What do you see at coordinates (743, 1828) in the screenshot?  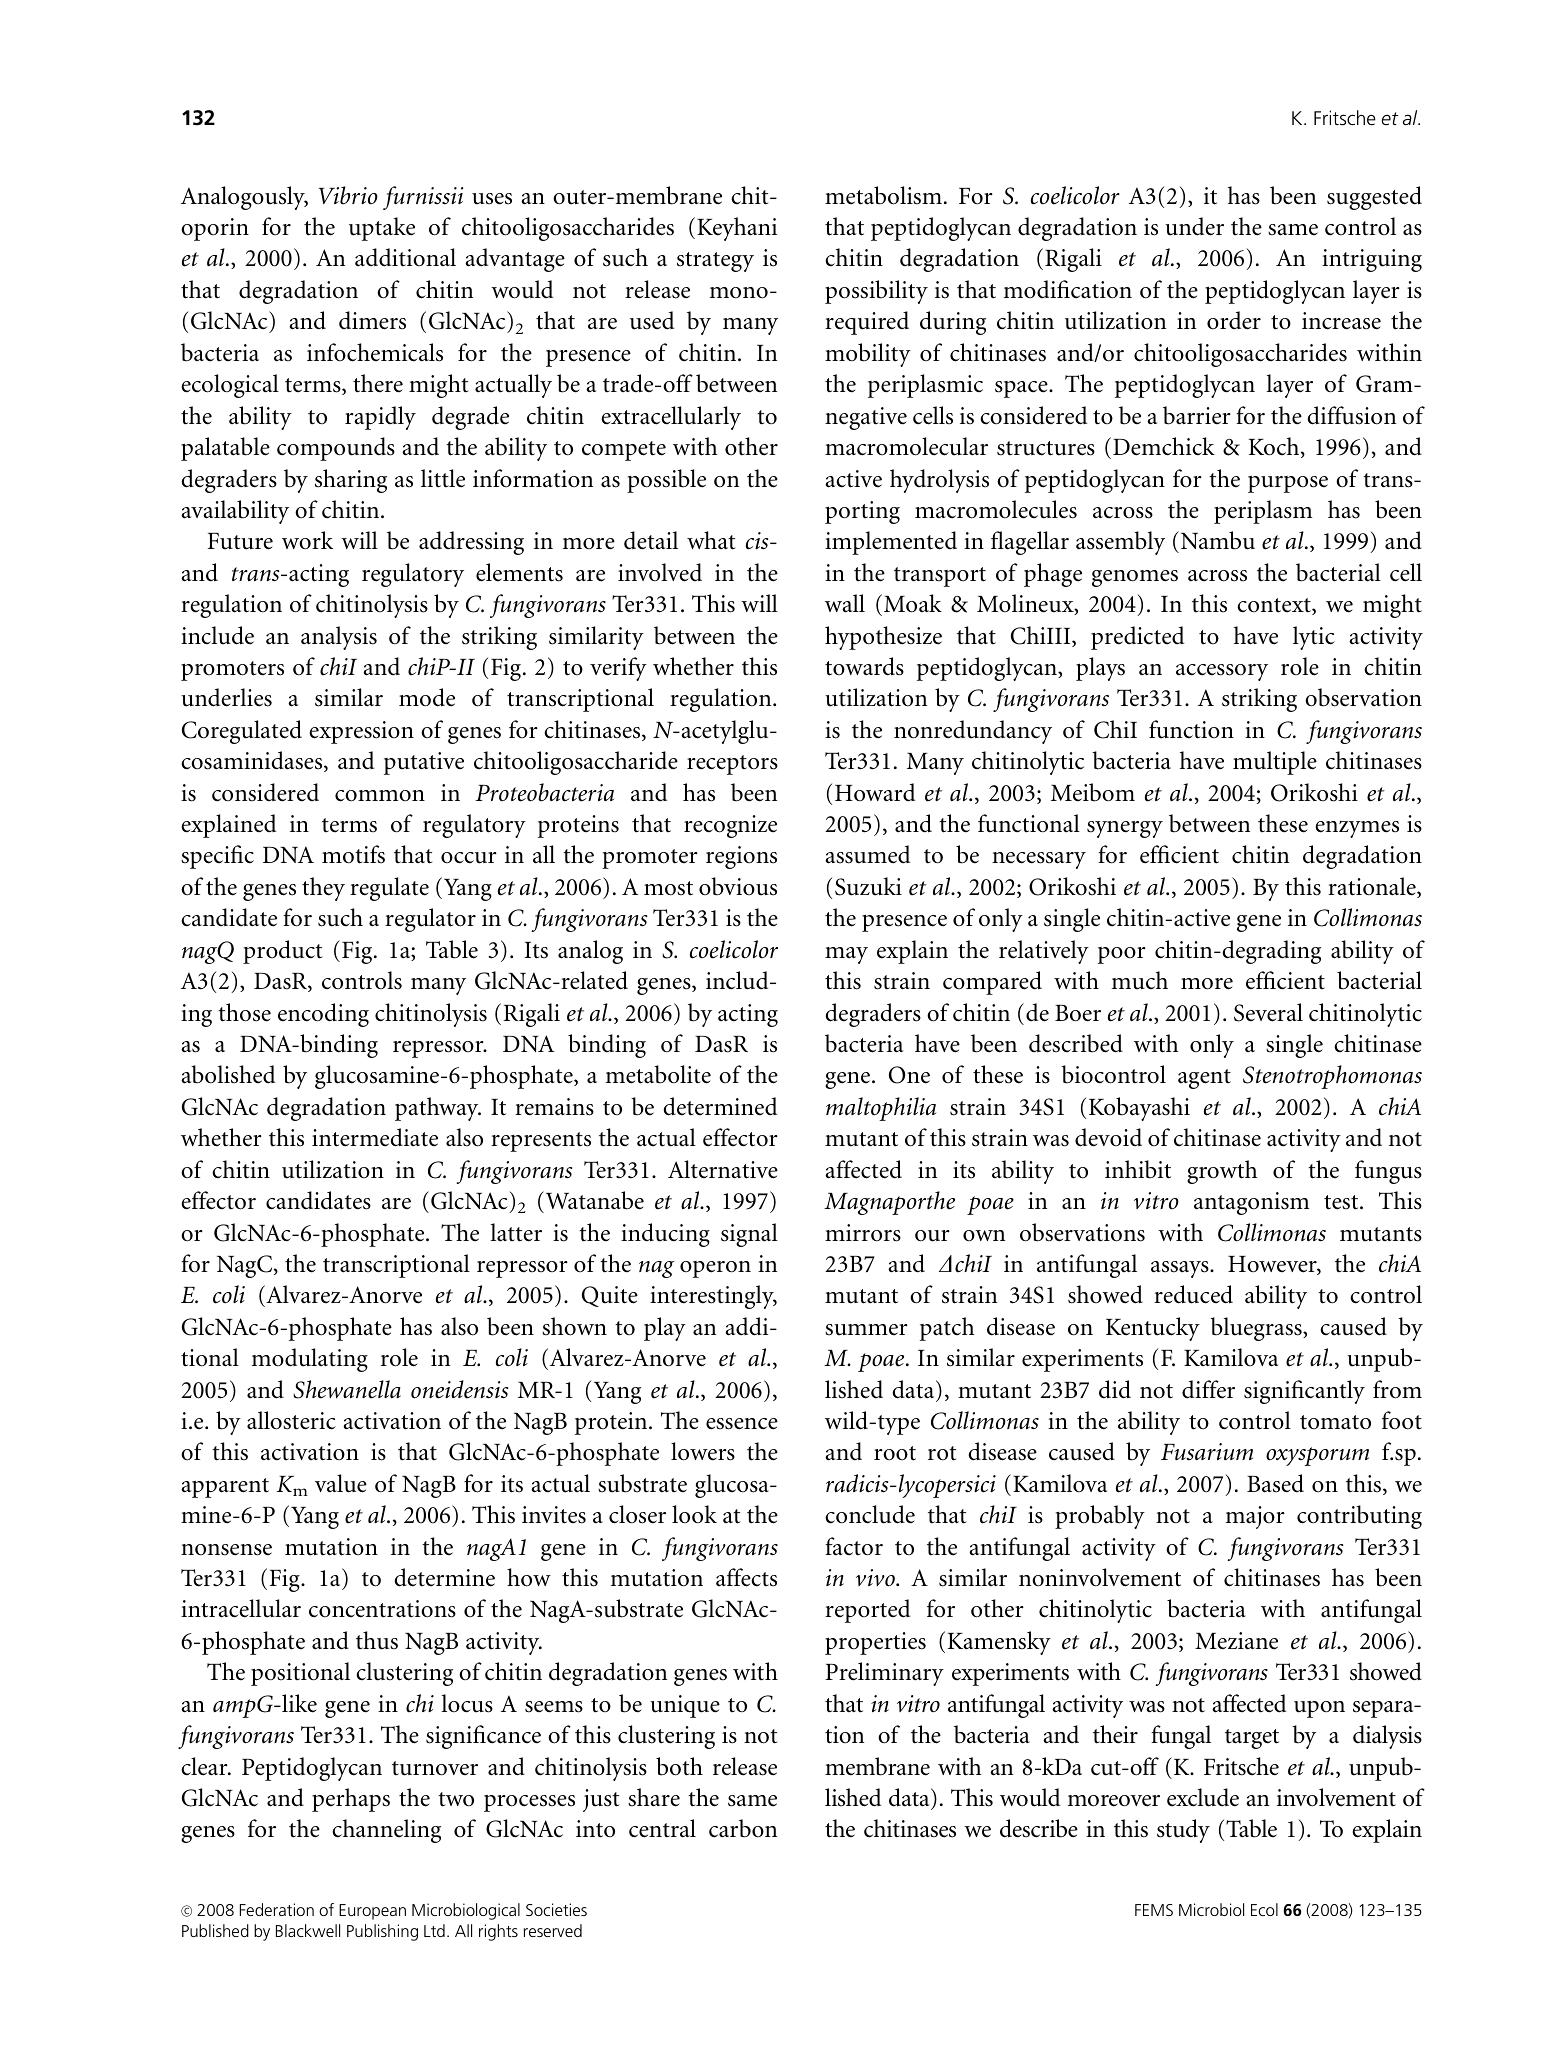 I see `carbon` at bounding box center [743, 1828].
